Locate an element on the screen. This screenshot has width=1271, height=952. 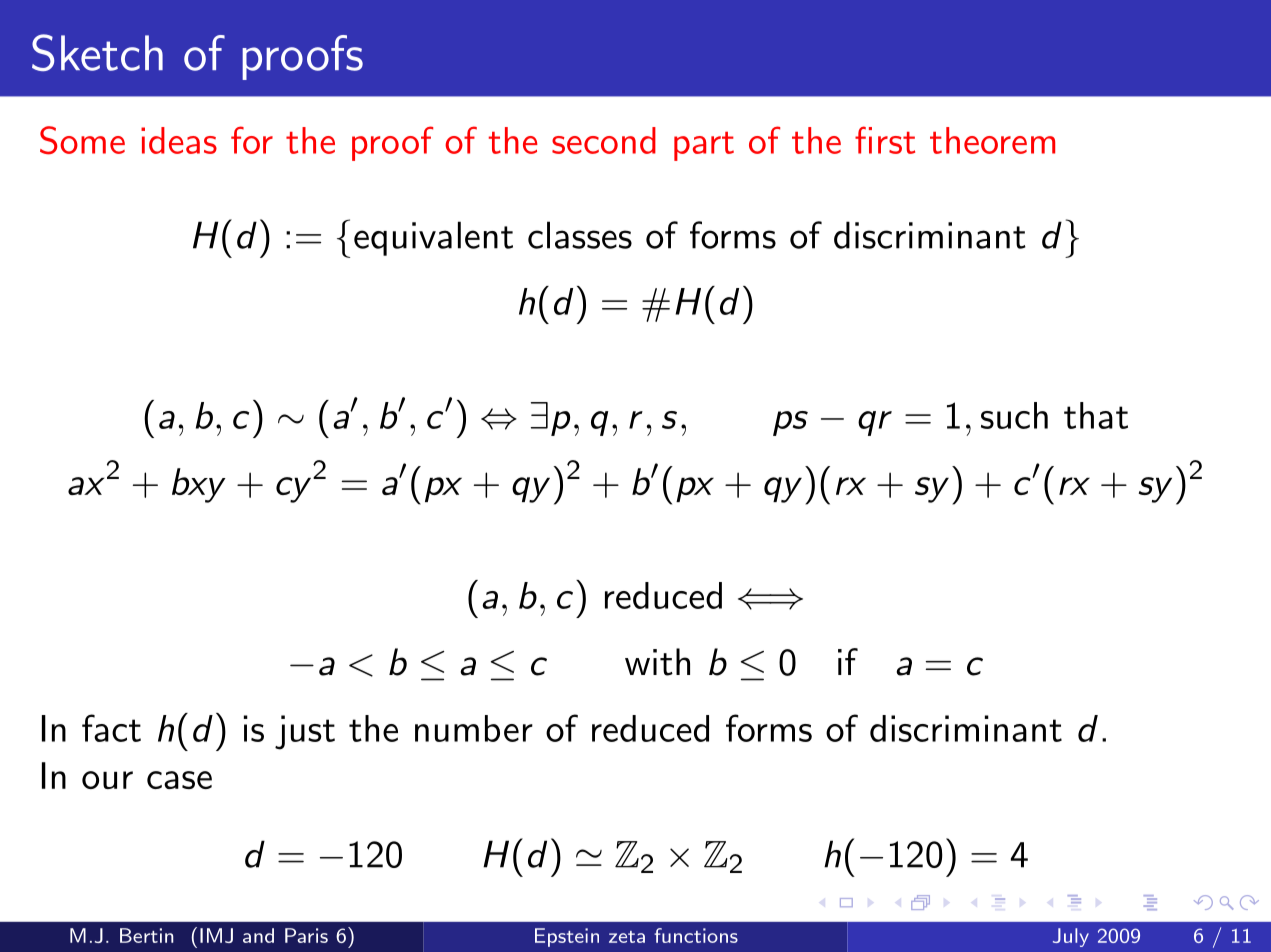
and is located at coordinates (258, 935).
